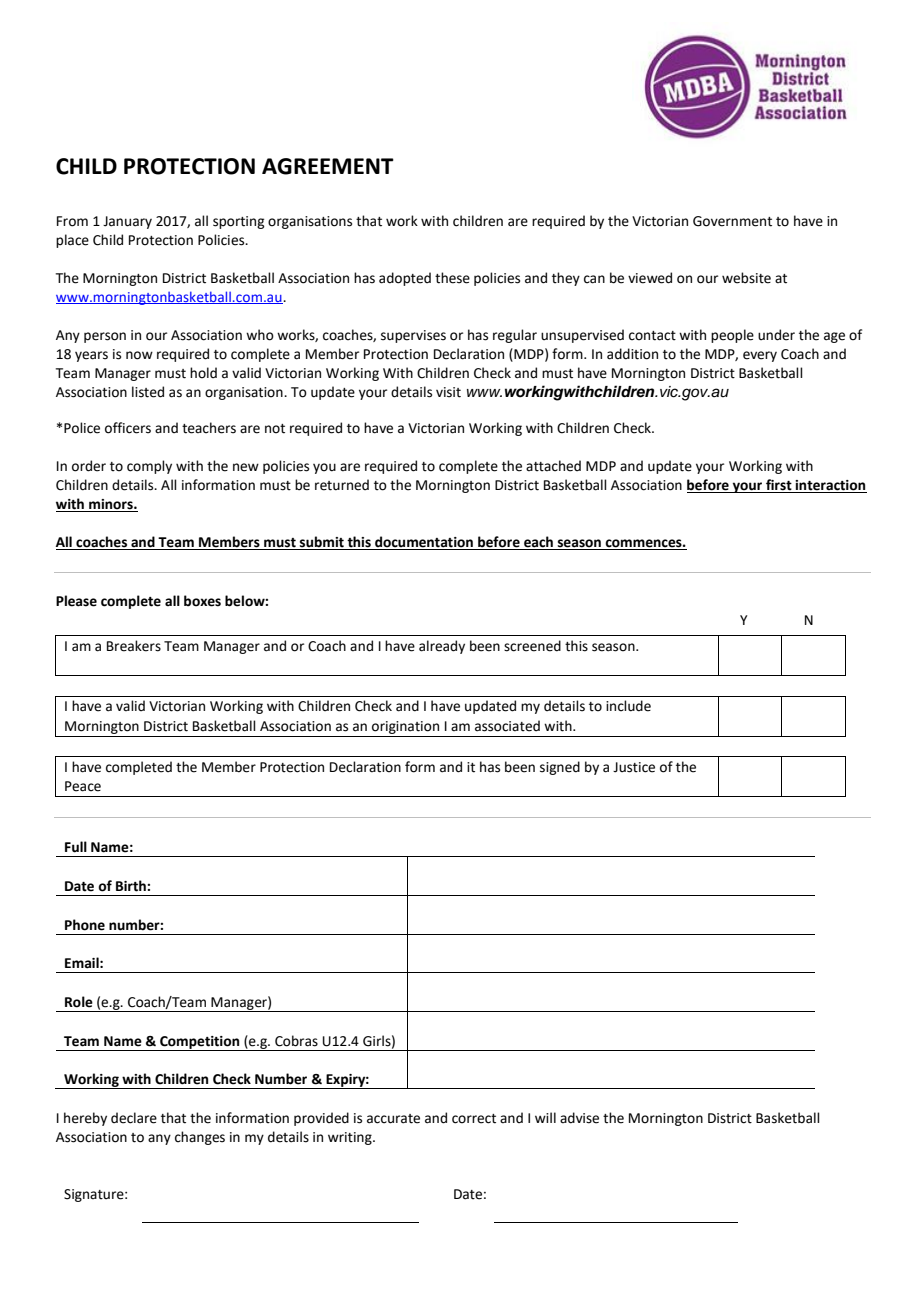 This screenshot has width=924, height=1308. What do you see at coordinates (579, 1118) in the screenshot?
I see `advise` at bounding box center [579, 1118].
